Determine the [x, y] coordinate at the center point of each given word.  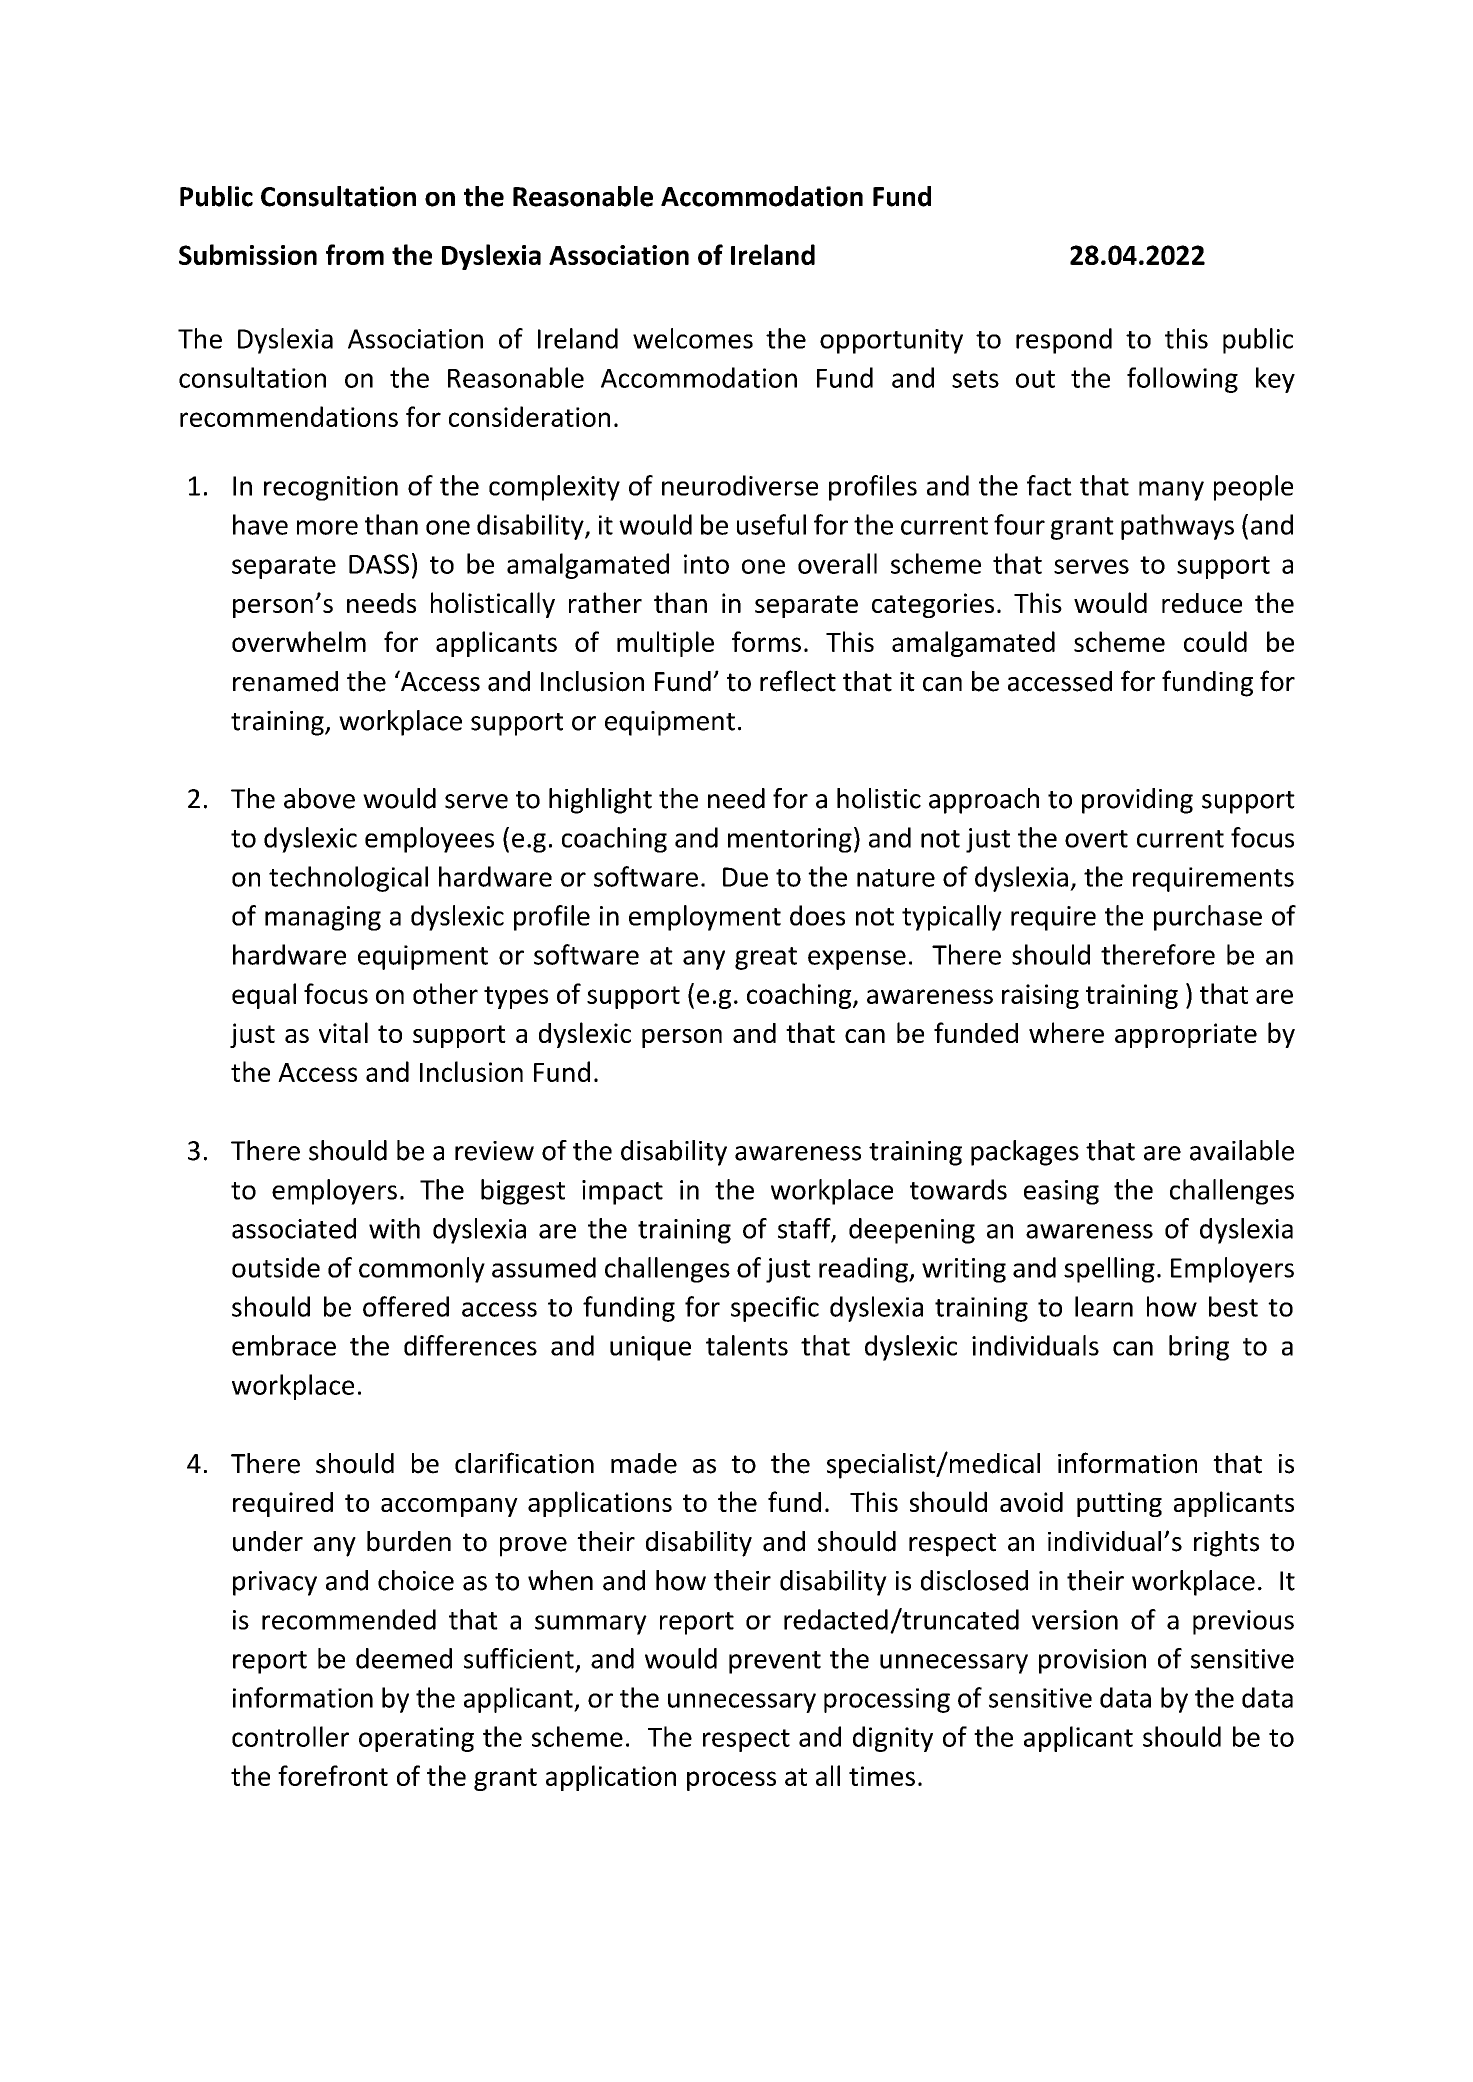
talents [747, 1345]
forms [766, 641]
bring [1199, 1348]
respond [1064, 341]
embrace [284, 1345]
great [766, 958]
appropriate [1186, 1035]
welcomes [693, 338]
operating [416, 1739]
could [1215, 641]
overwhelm [299, 641]
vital [343, 1032]
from [355, 254]
